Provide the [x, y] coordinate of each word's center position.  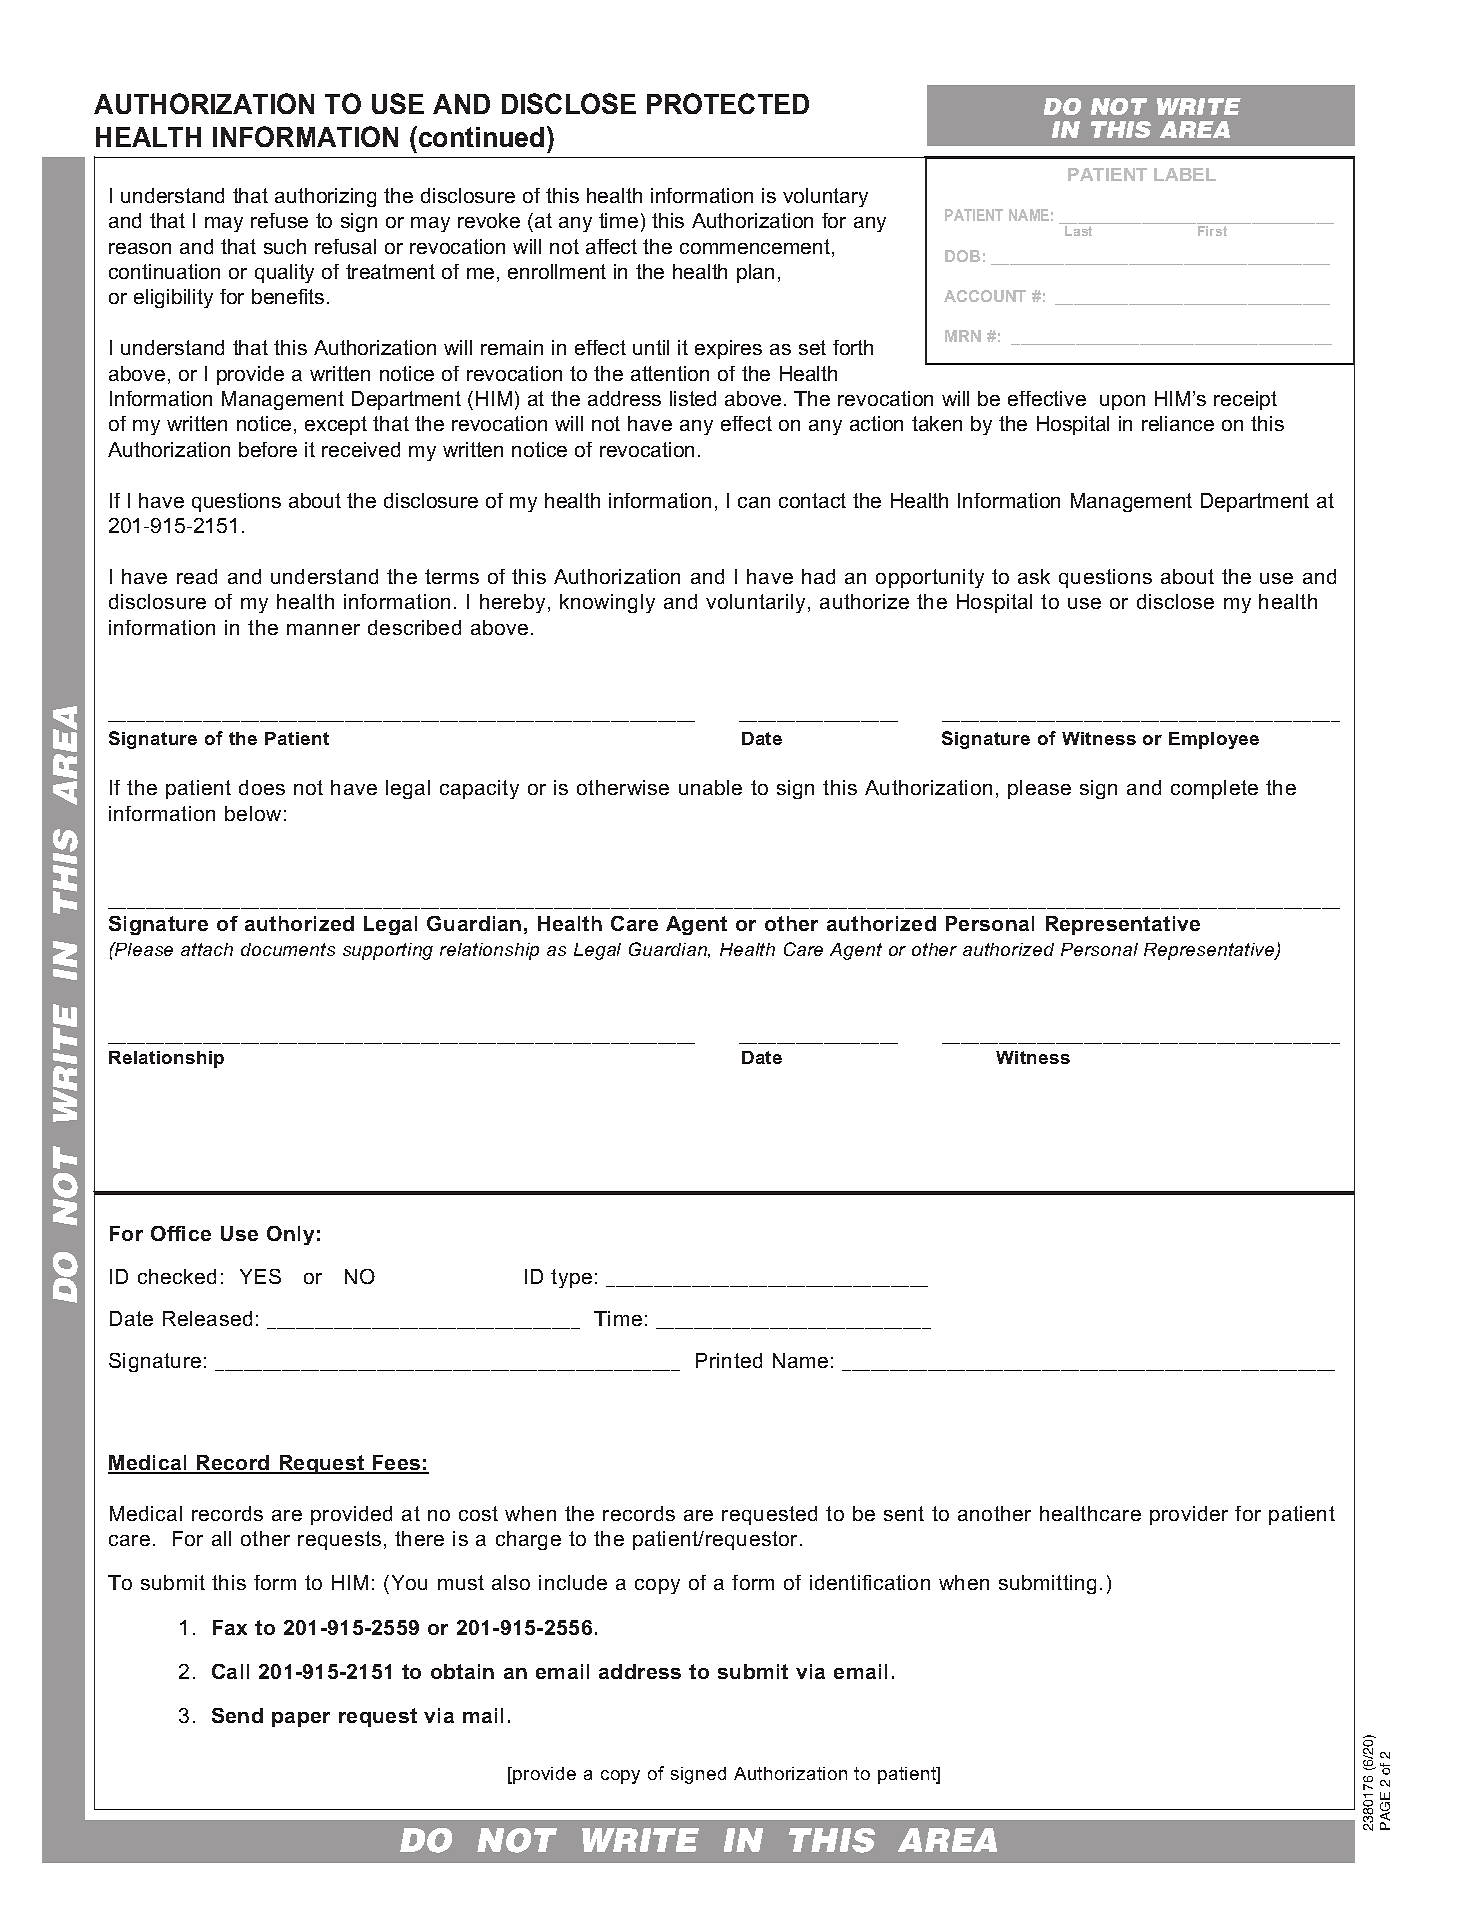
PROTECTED [728, 103]
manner [323, 629]
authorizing [325, 197]
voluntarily [755, 603]
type [571, 1278]
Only [290, 1235]
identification [870, 1582]
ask [1034, 576]
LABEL [1185, 174]
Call [230, 1671]
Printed [729, 1360]
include [573, 1582]
